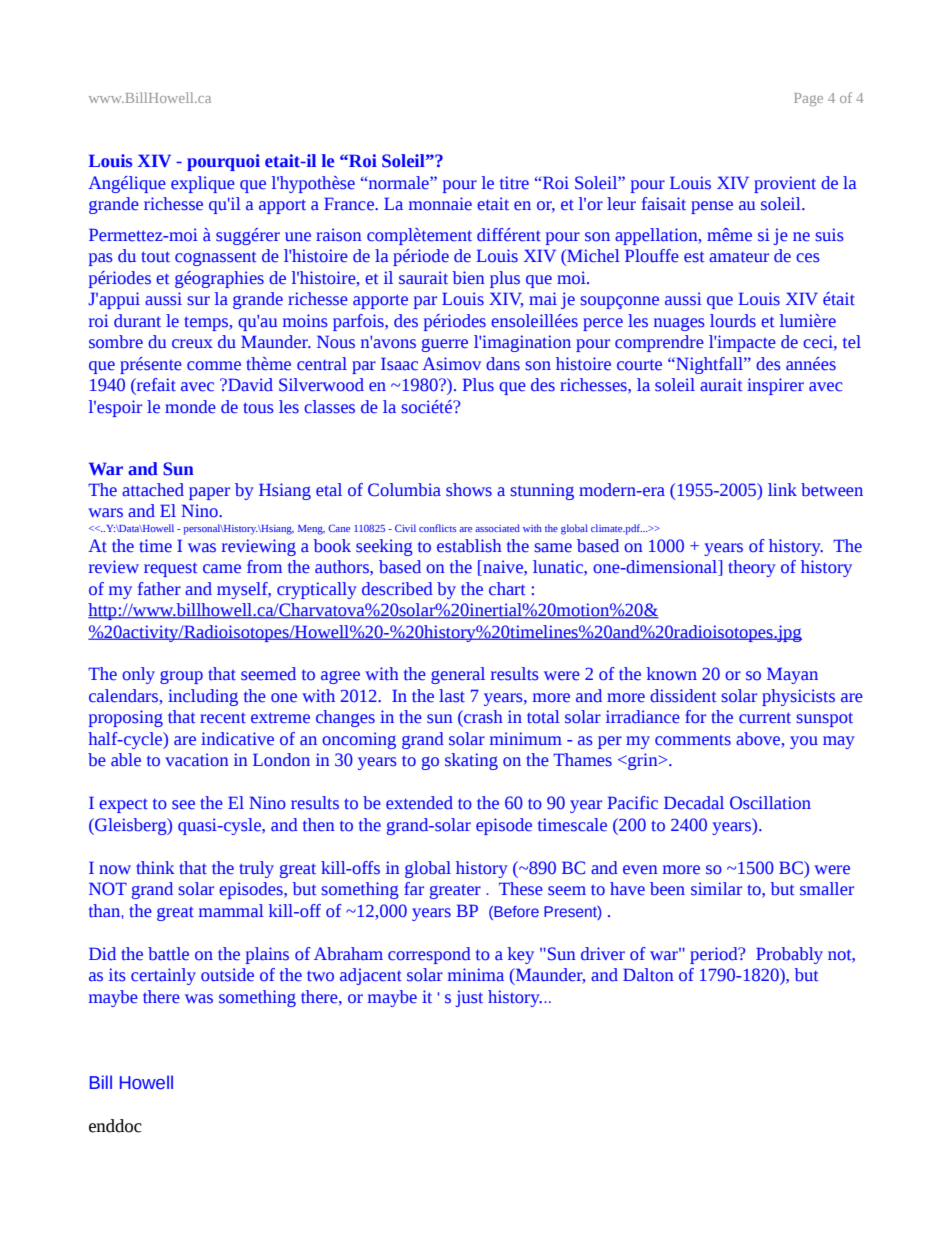 This screenshot has height=1233, width=952. What do you see at coordinates (451, 364) in the screenshot?
I see `Asimov` at bounding box center [451, 364].
